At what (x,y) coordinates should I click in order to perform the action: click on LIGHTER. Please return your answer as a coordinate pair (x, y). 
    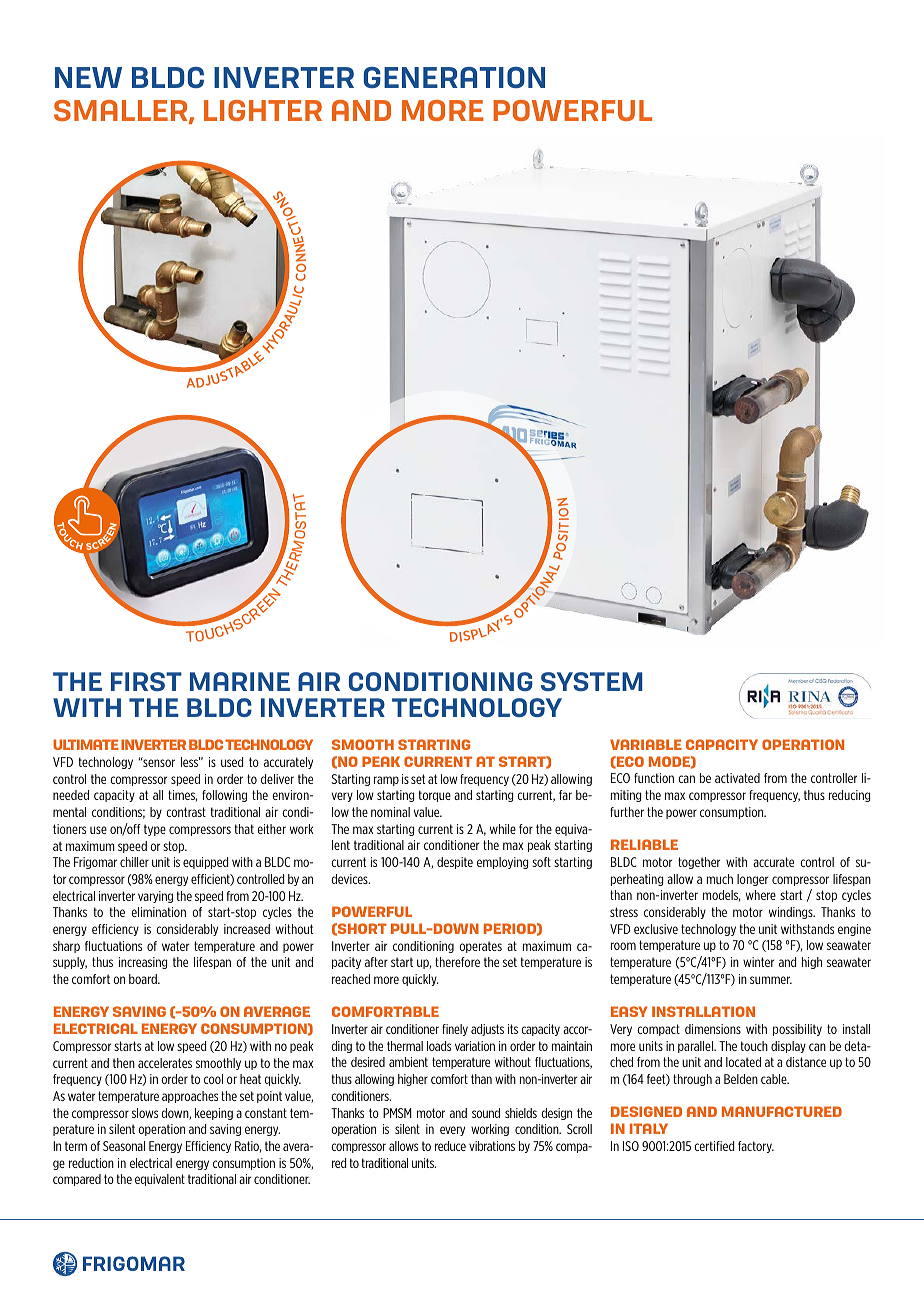
    Looking at the image, I should click on (263, 110).
